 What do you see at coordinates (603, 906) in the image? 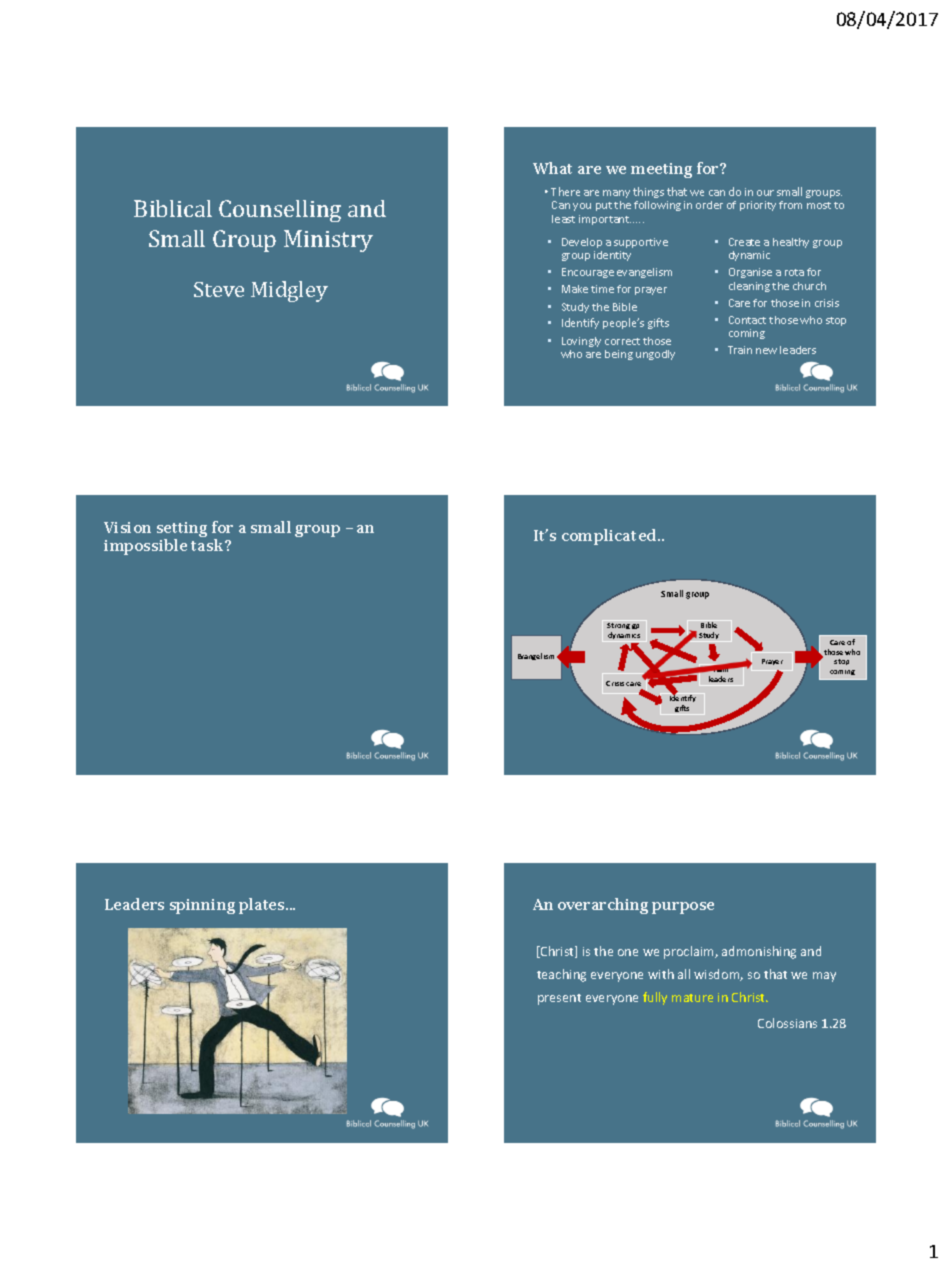
I see `overarching` at bounding box center [603, 906].
